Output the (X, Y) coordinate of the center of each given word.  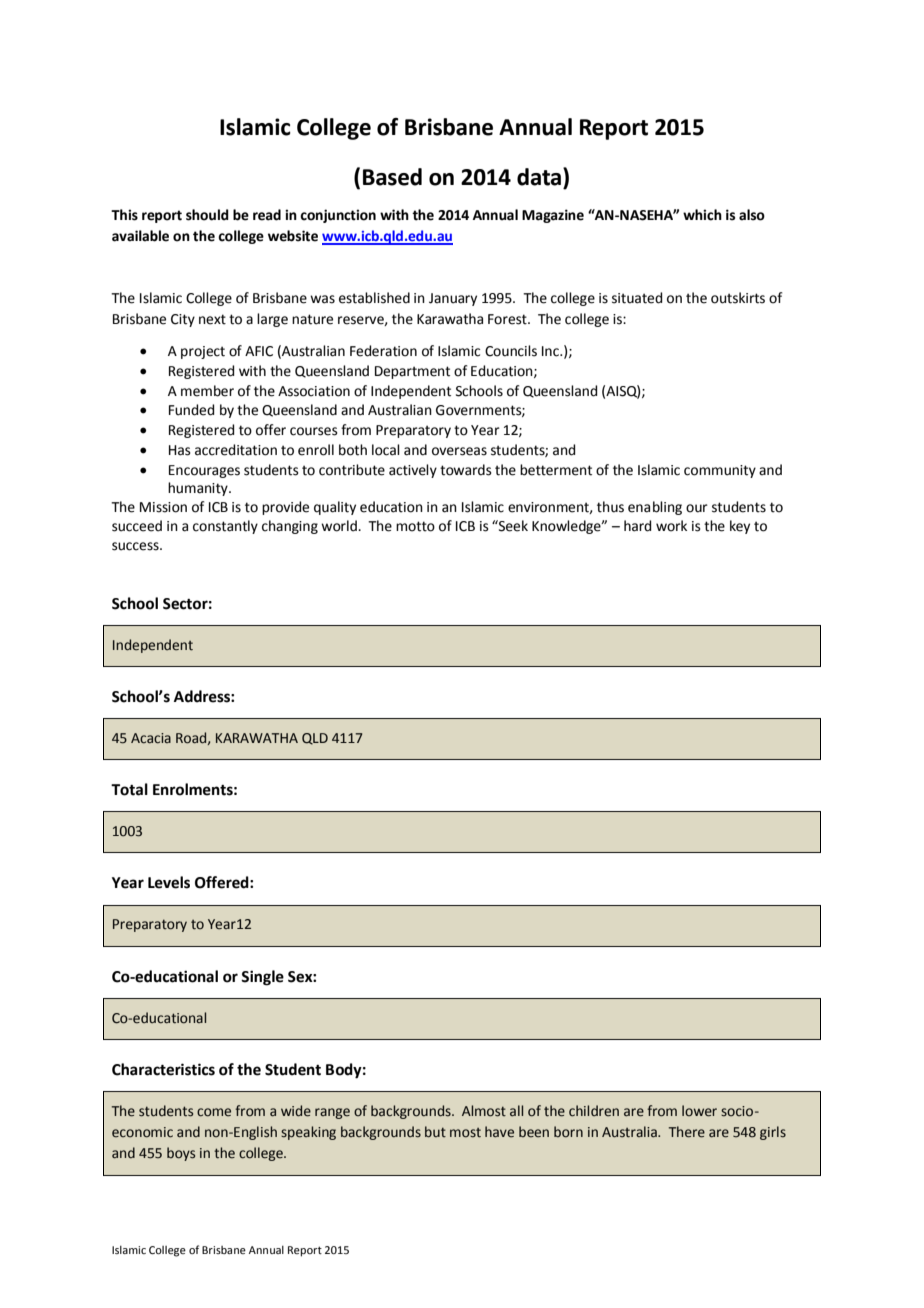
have (499, 1132)
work (671, 526)
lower (699, 1111)
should (207, 215)
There (687, 1132)
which (702, 215)
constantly (225, 527)
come (214, 1112)
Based (392, 177)
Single (262, 978)
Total (129, 789)
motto (415, 526)
